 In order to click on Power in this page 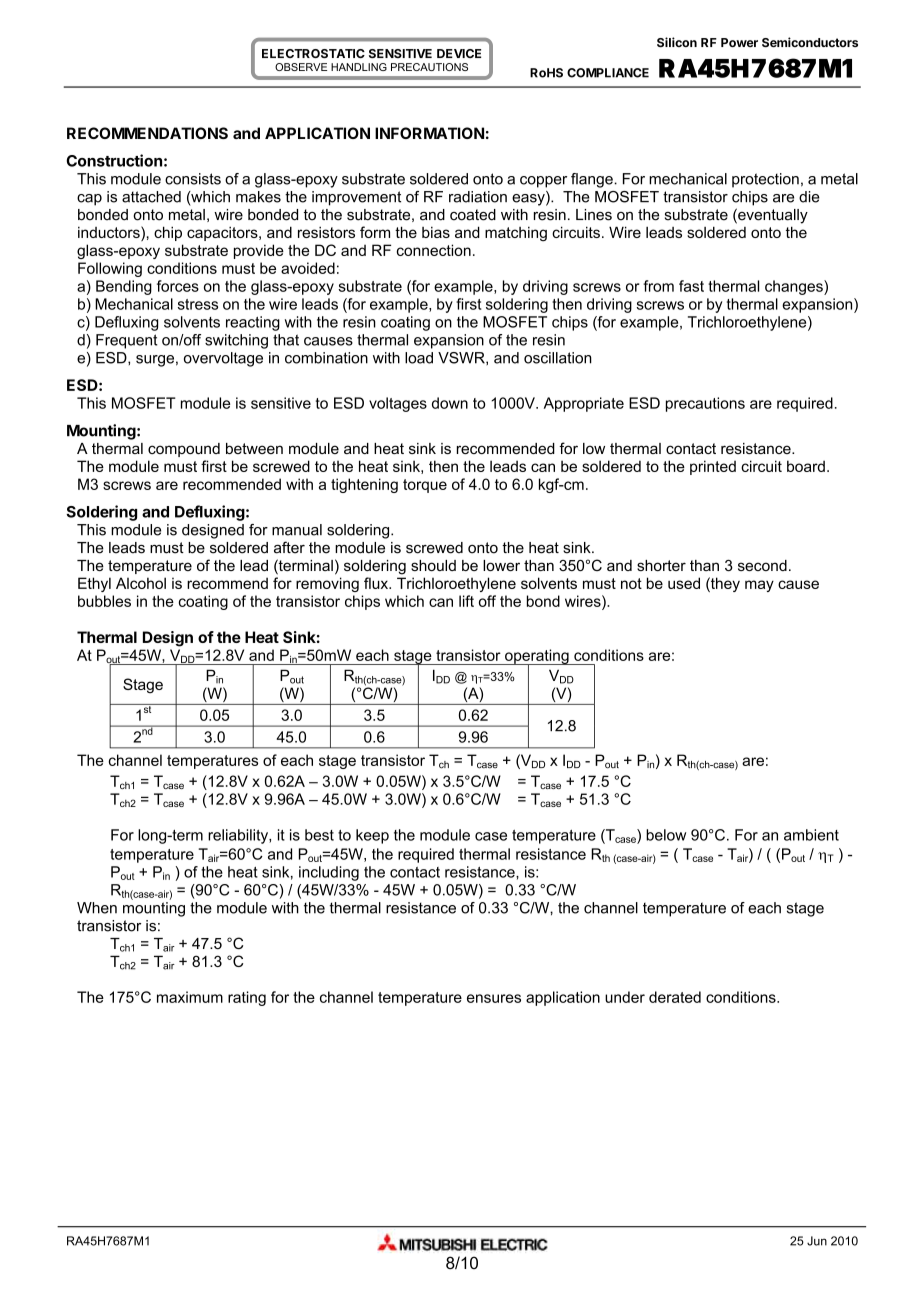, I will do `click(739, 42)`.
